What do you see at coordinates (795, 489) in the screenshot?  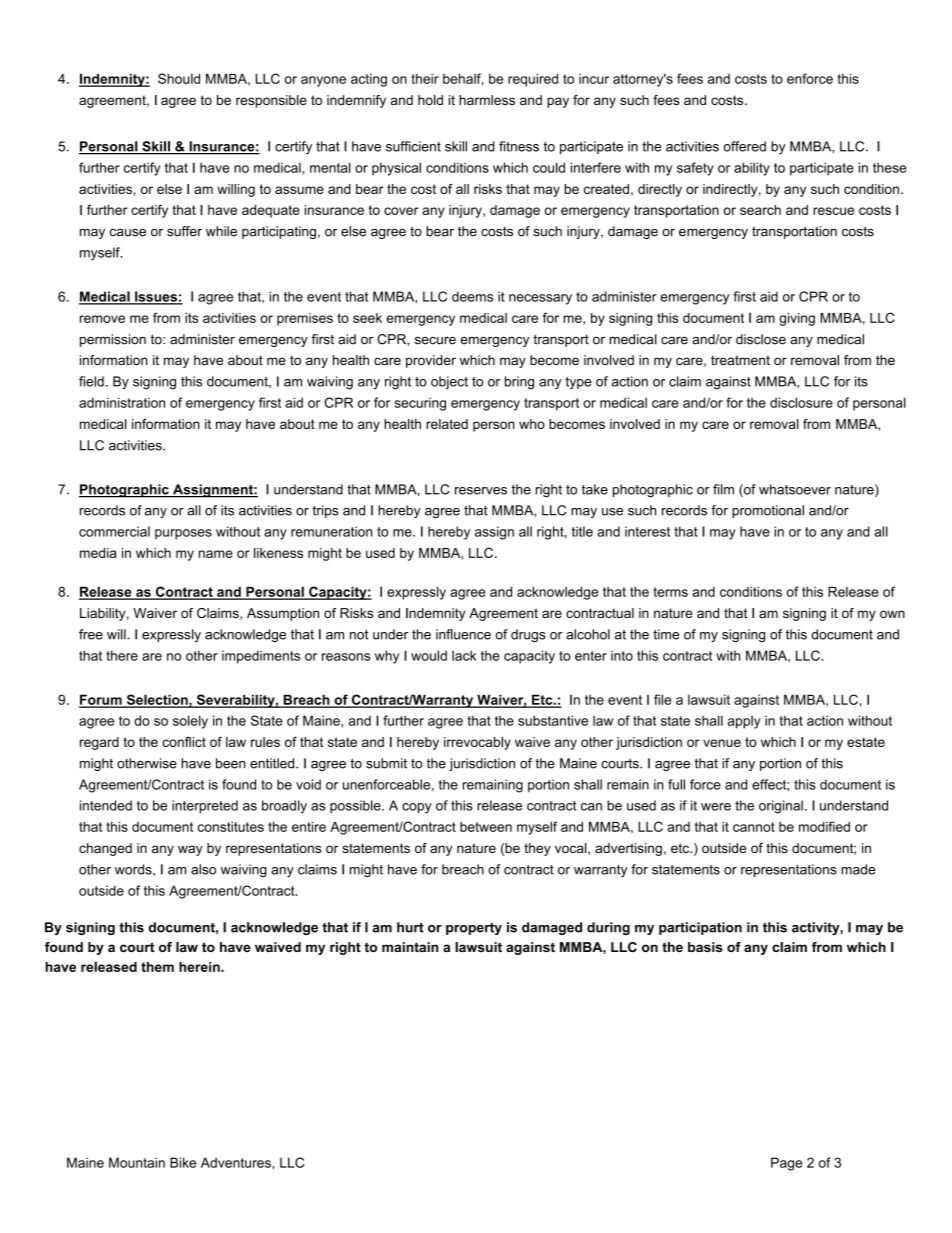 I see `whatsoever` at bounding box center [795, 489].
